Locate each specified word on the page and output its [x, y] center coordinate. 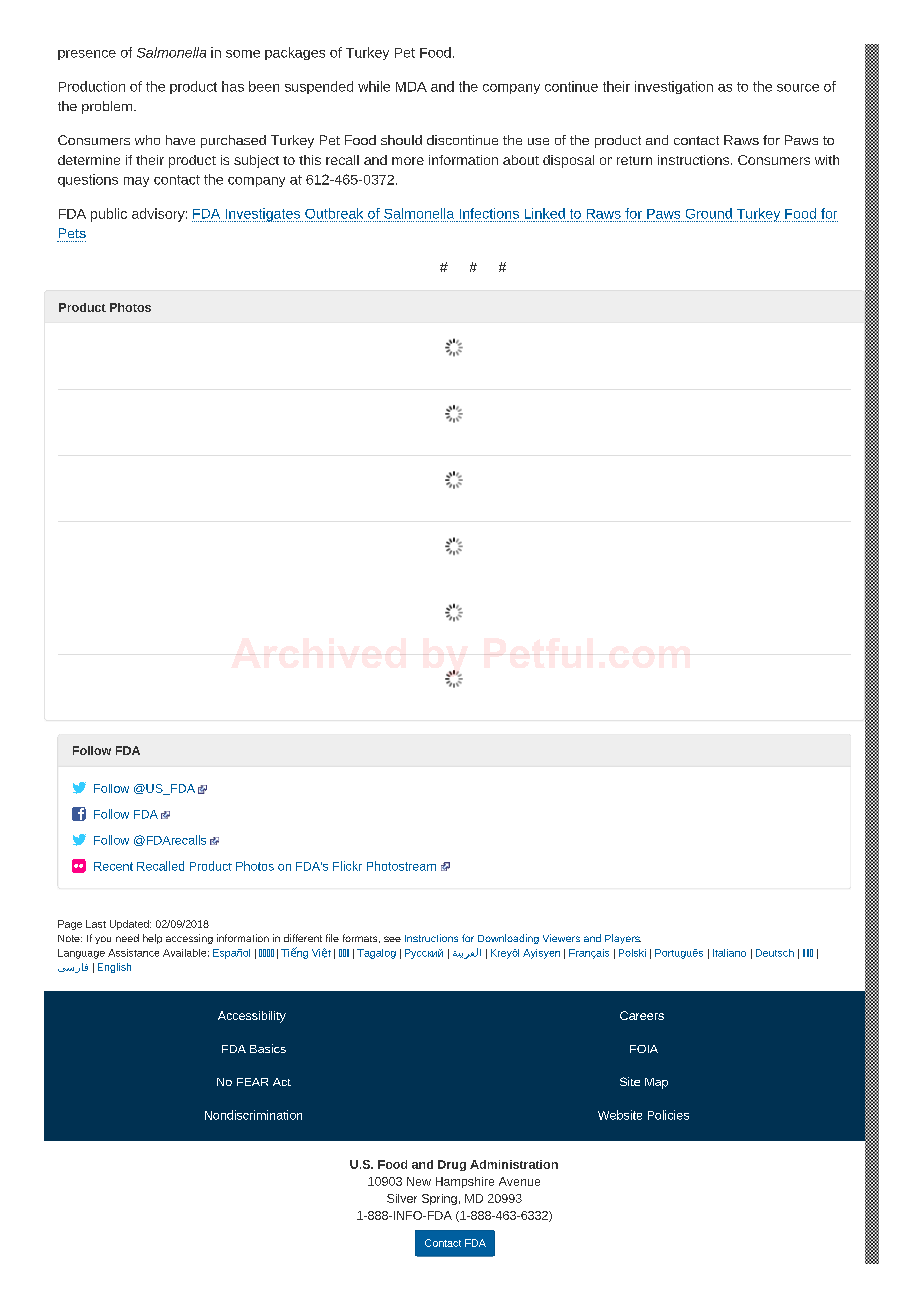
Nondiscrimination [253, 1115]
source [798, 88]
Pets [72, 233]
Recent [113, 866]
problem [108, 107]
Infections [489, 213]
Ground [709, 213]
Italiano [729, 953]
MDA [411, 87]
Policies [668, 1115]
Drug [452, 1165]
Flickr [347, 866]
